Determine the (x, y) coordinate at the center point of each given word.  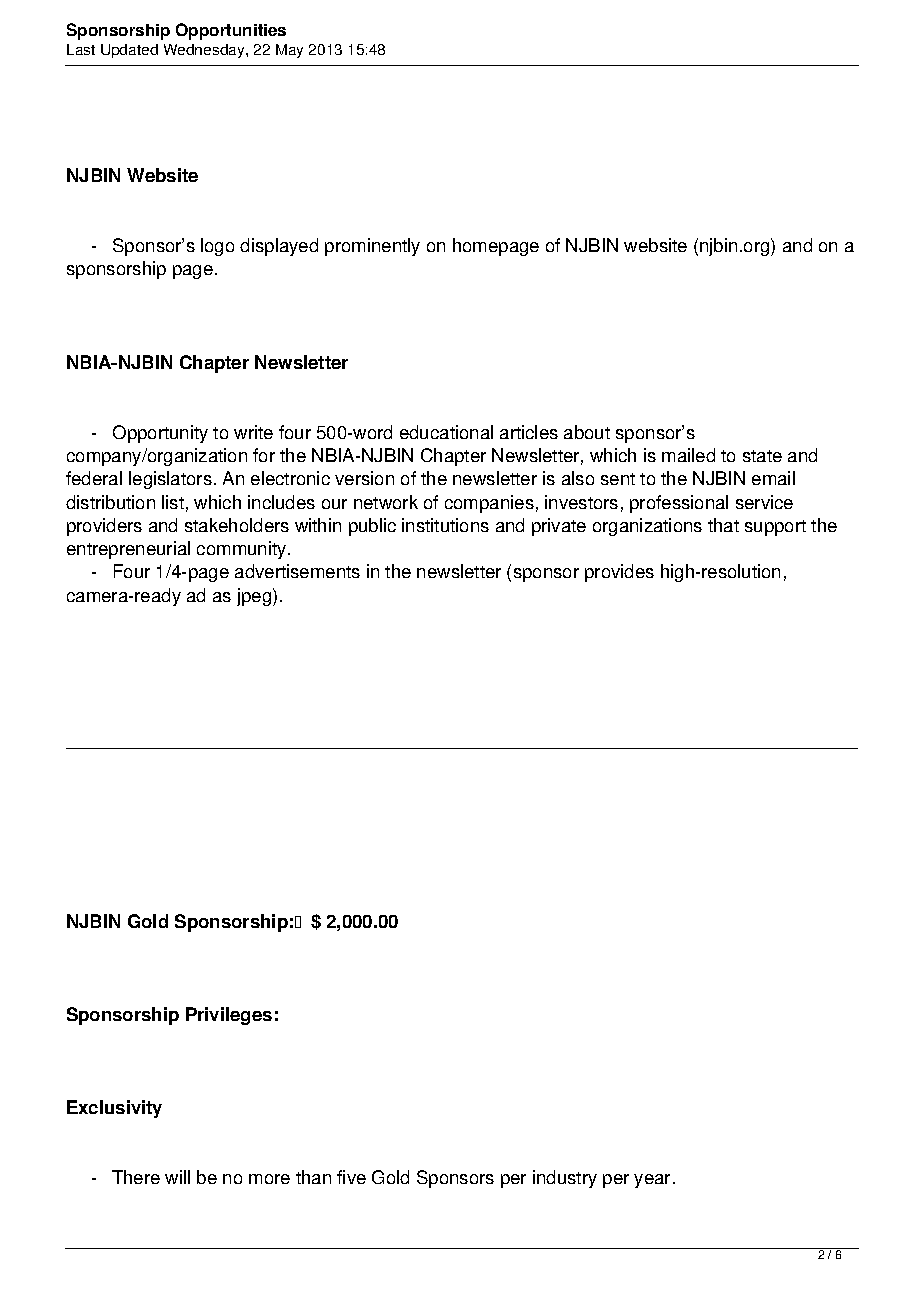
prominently (372, 247)
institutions (445, 525)
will (177, 1177)
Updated (129, 51)
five (351, 1177)
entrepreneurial (128, 550)
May (289, 51)
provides (619, 573)
